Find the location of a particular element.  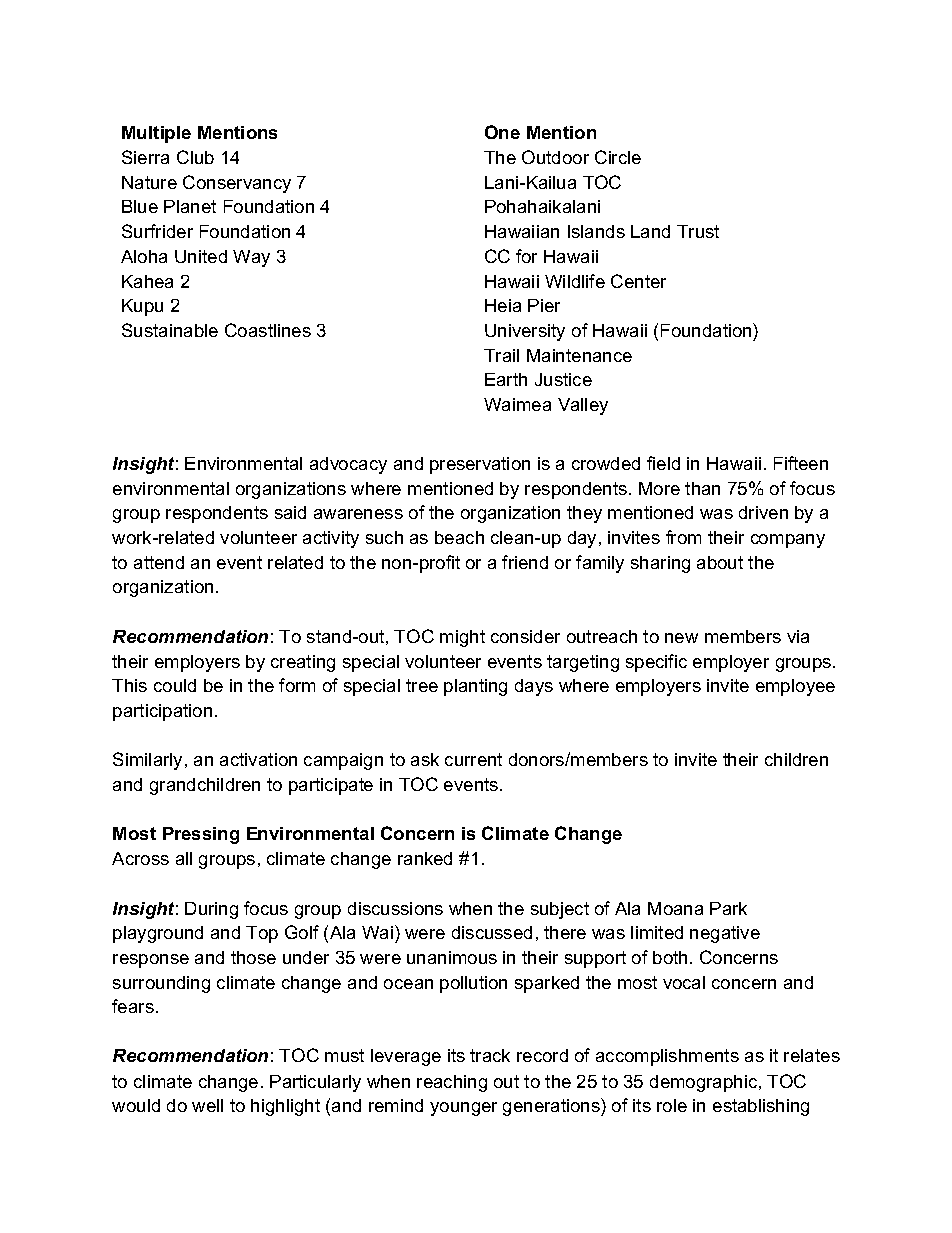

Outdoor is located at coordinates (555, 157).
